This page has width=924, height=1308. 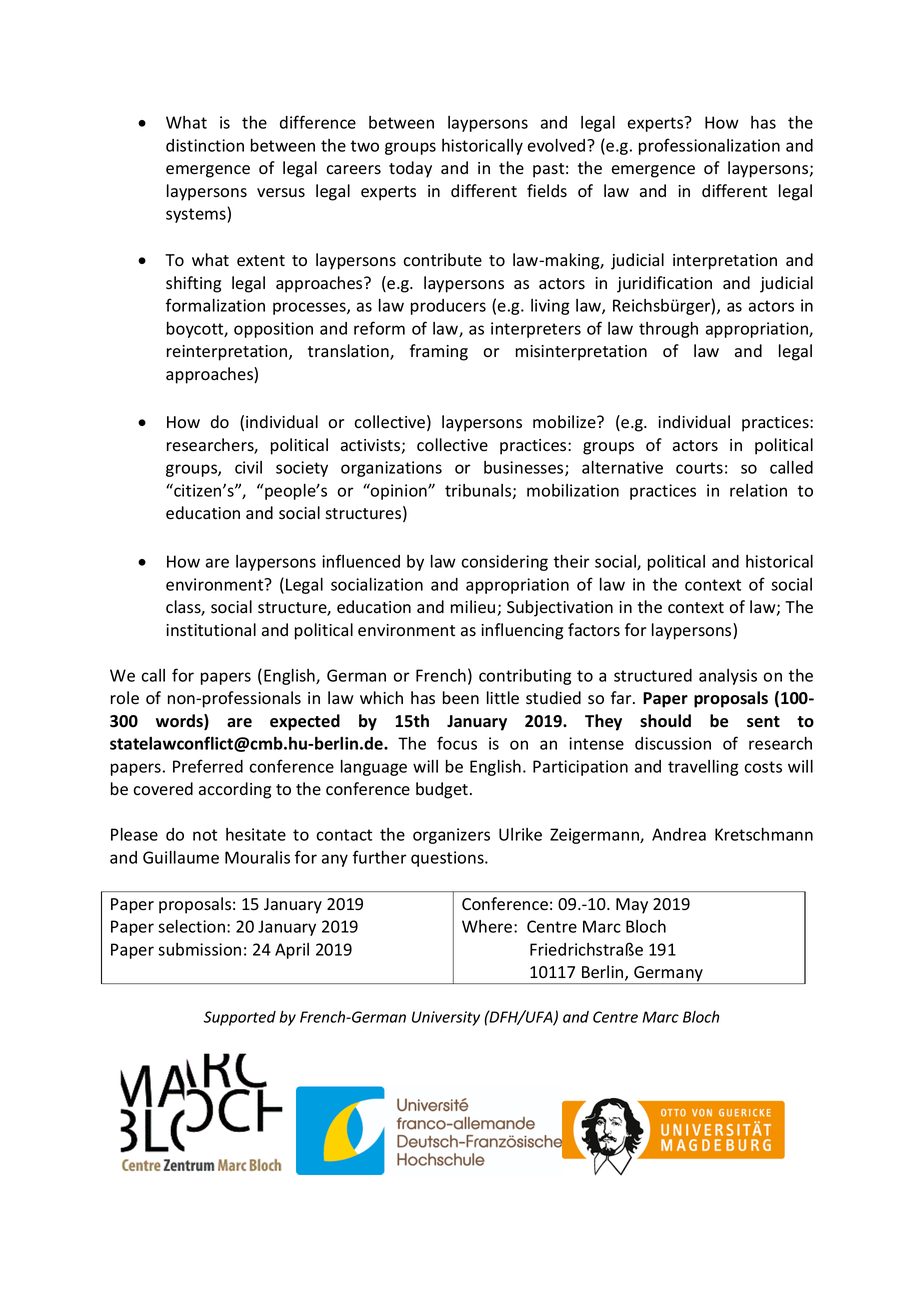 I want to click on professionalization, so click(x=709, y=146).
